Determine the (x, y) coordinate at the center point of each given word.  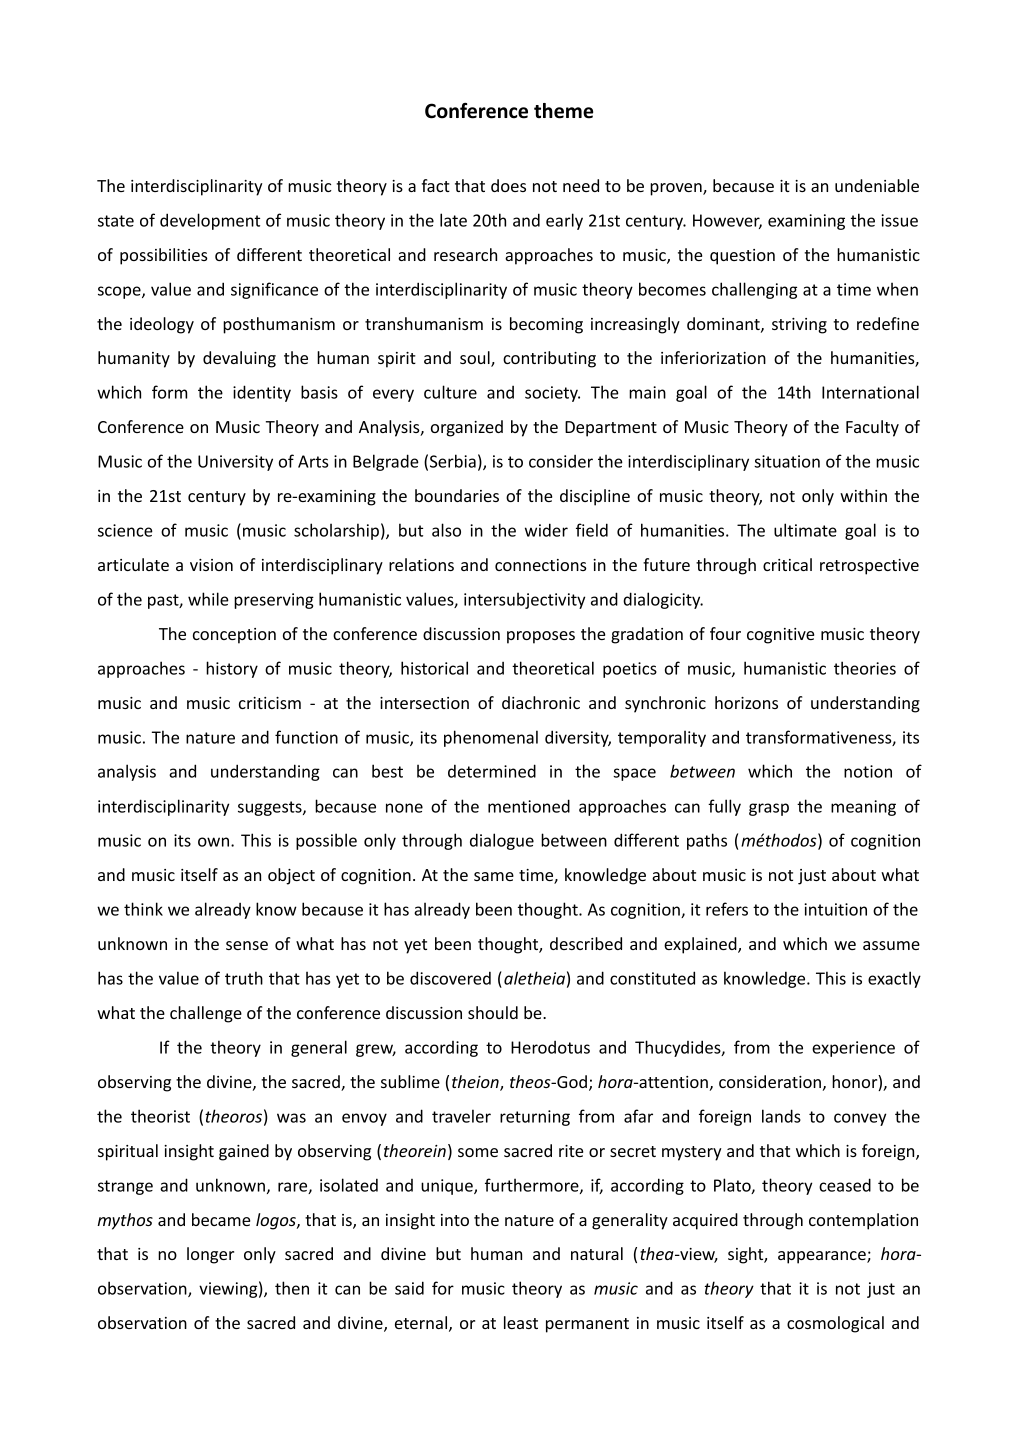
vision (211, 565)
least (521, 1322)
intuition (835, 909)
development (210, 221)
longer (210, 1255)
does (508, 185)
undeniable (877, 185)
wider (546, 530)
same (494, 876)
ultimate (805, 530)
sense (247, 945)
